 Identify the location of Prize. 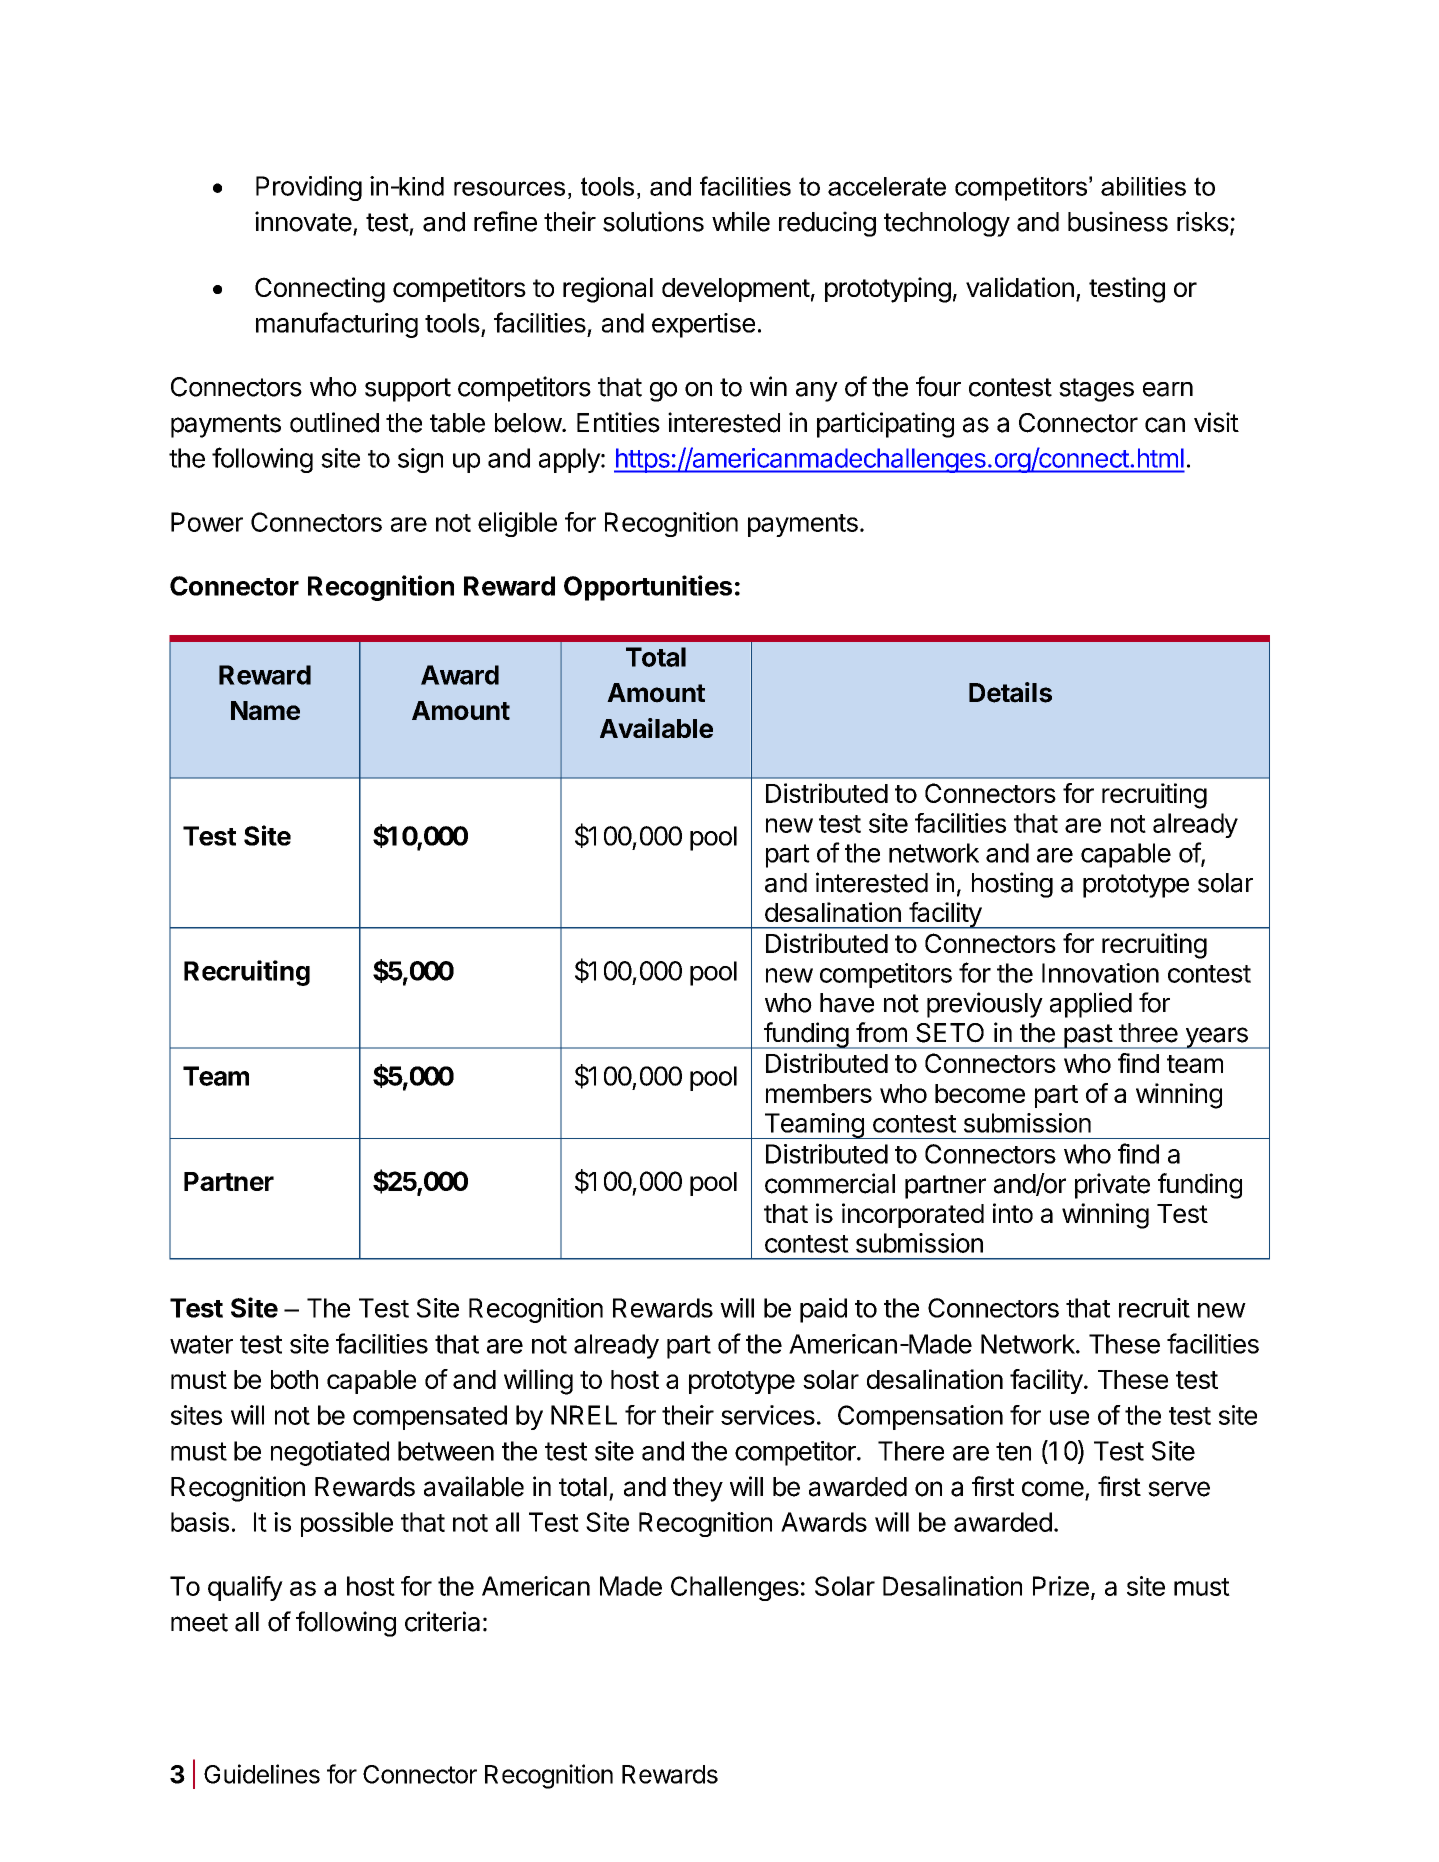
(1061, 1586).
